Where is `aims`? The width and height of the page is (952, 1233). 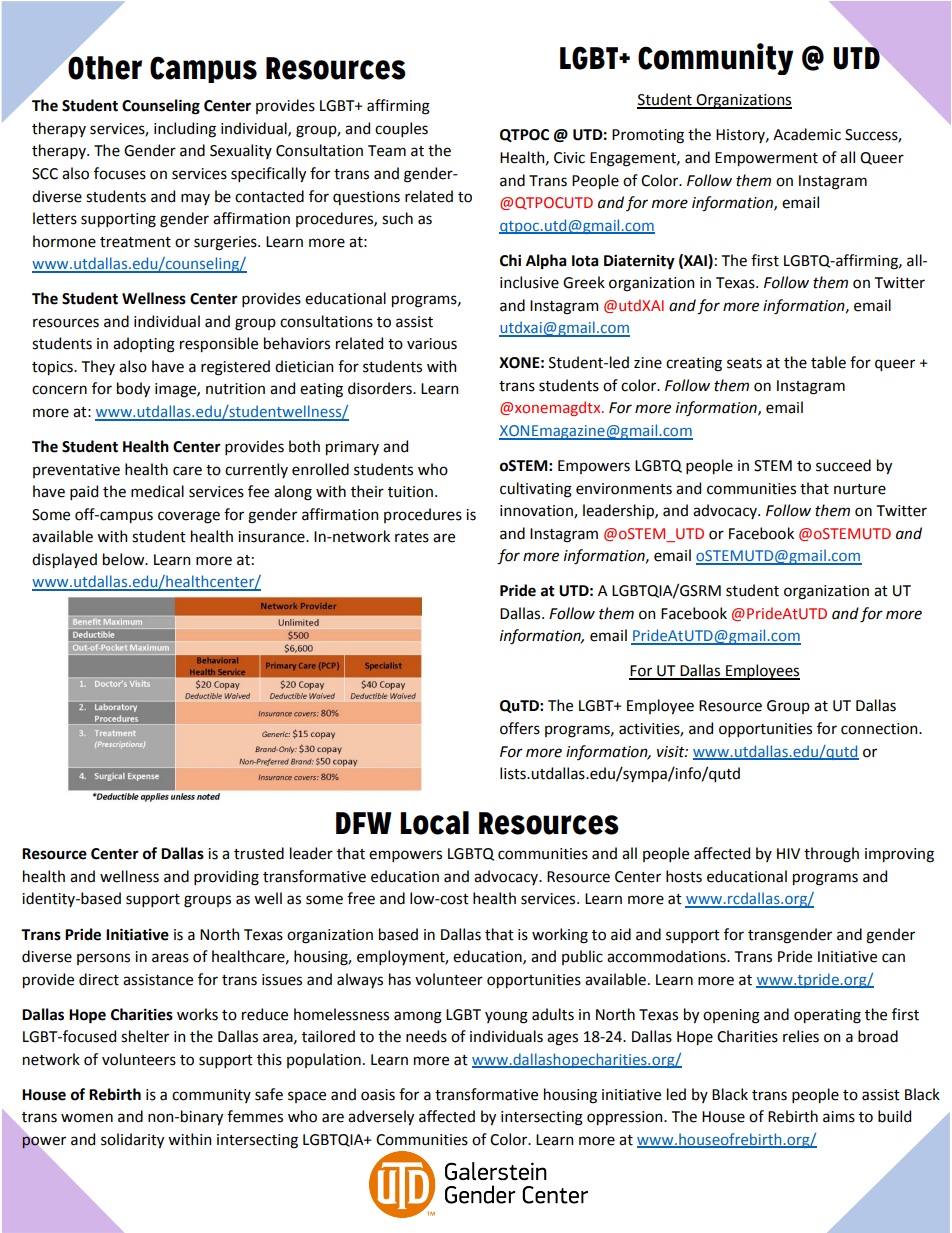
aims is located at coordinates (839, 1117).
